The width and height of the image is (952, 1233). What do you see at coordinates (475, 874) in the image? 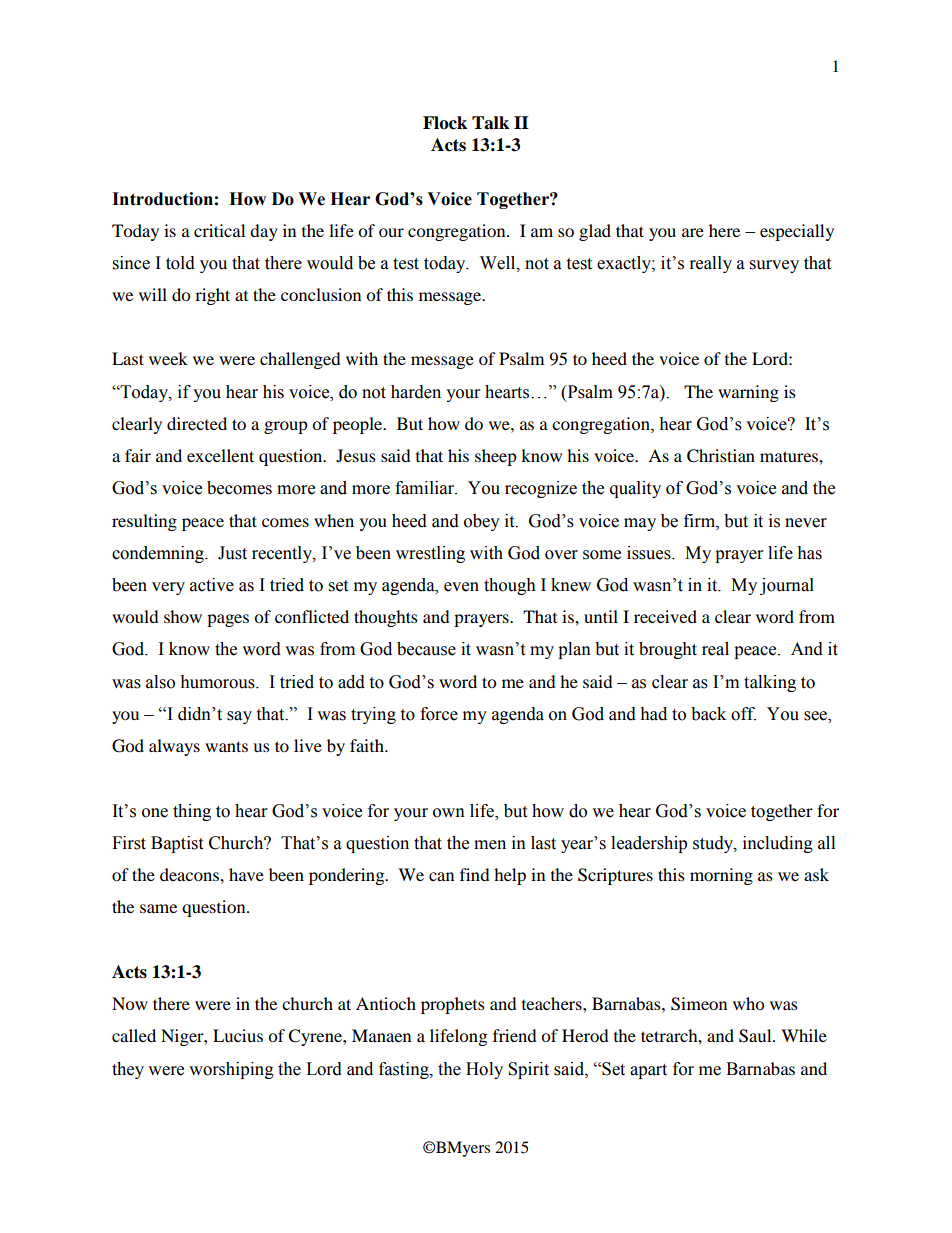
I see `find` at bounding box center [475, 874].
